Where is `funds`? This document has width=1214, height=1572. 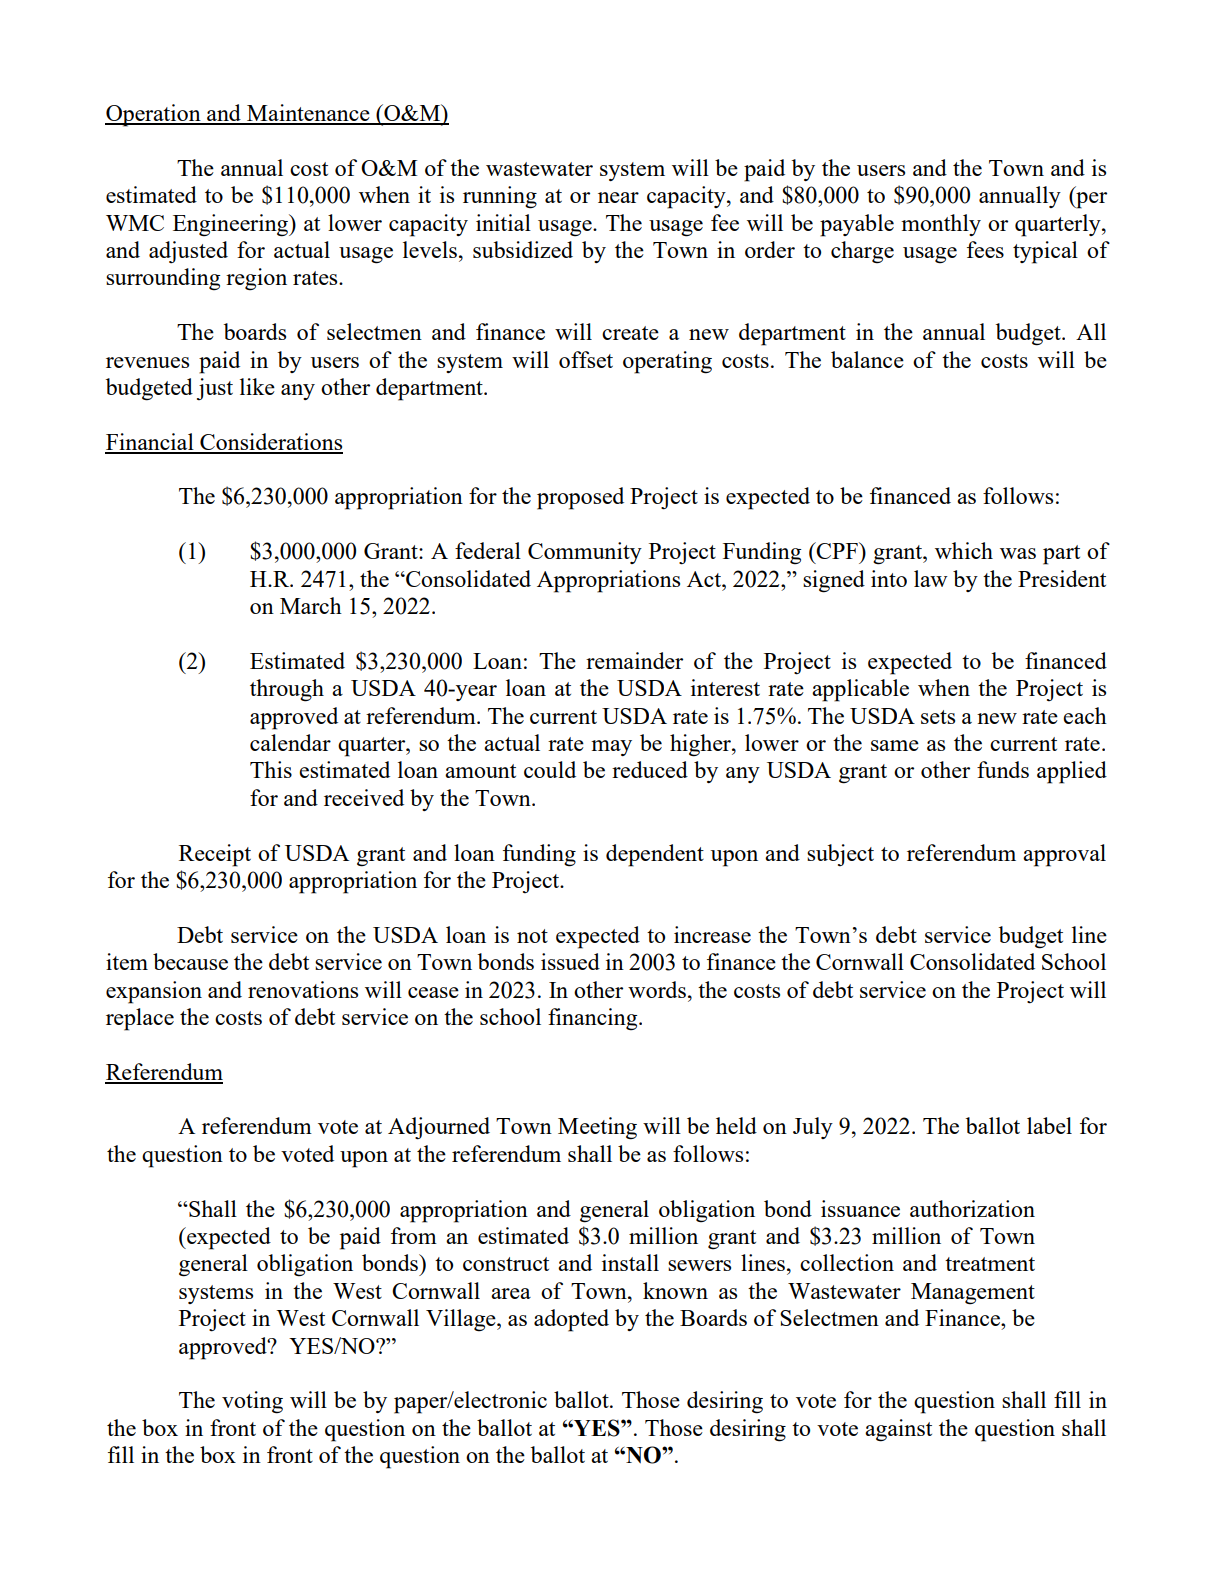
funds is located at coordinates (1003, 769).
